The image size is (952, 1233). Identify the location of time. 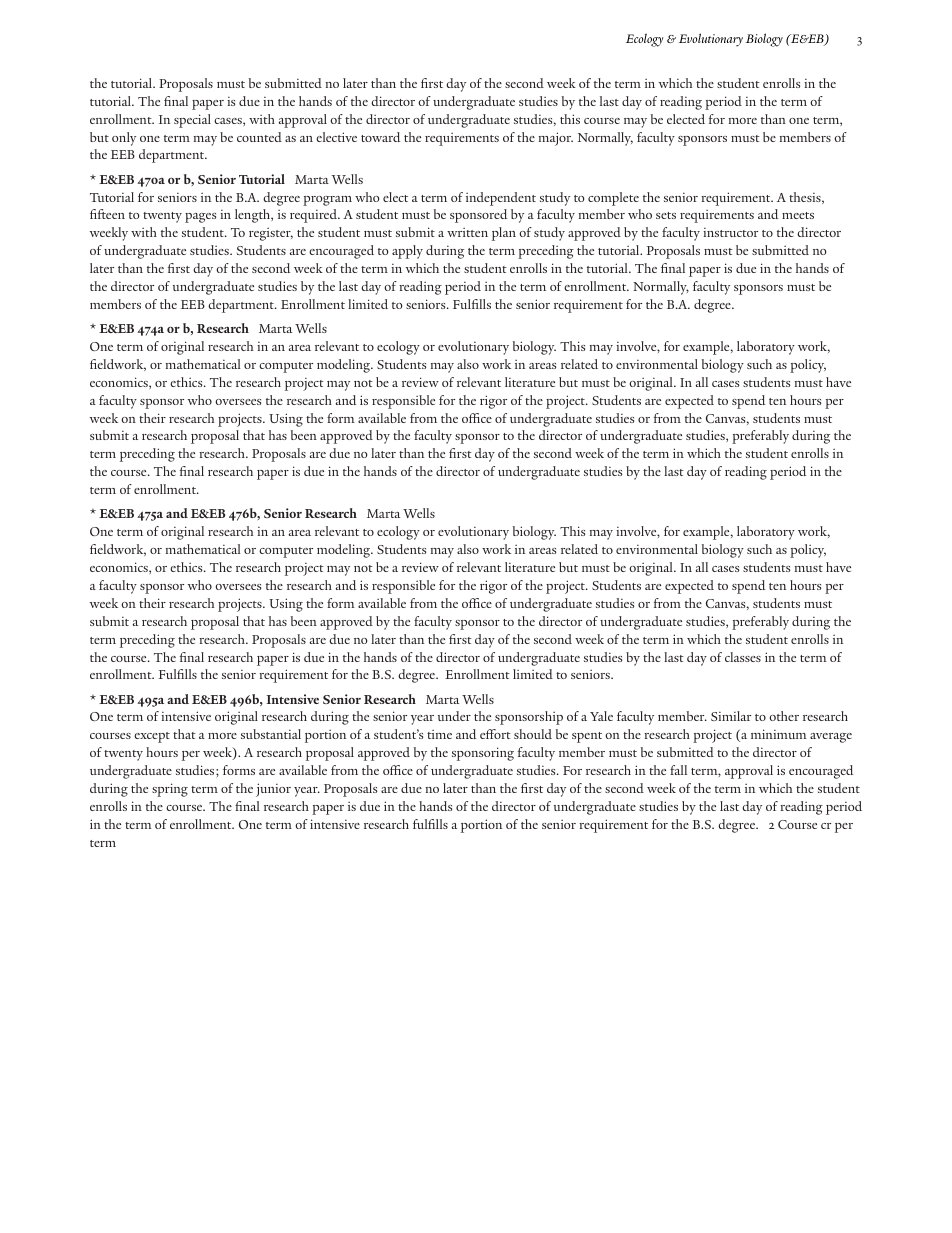
(439, 734).
